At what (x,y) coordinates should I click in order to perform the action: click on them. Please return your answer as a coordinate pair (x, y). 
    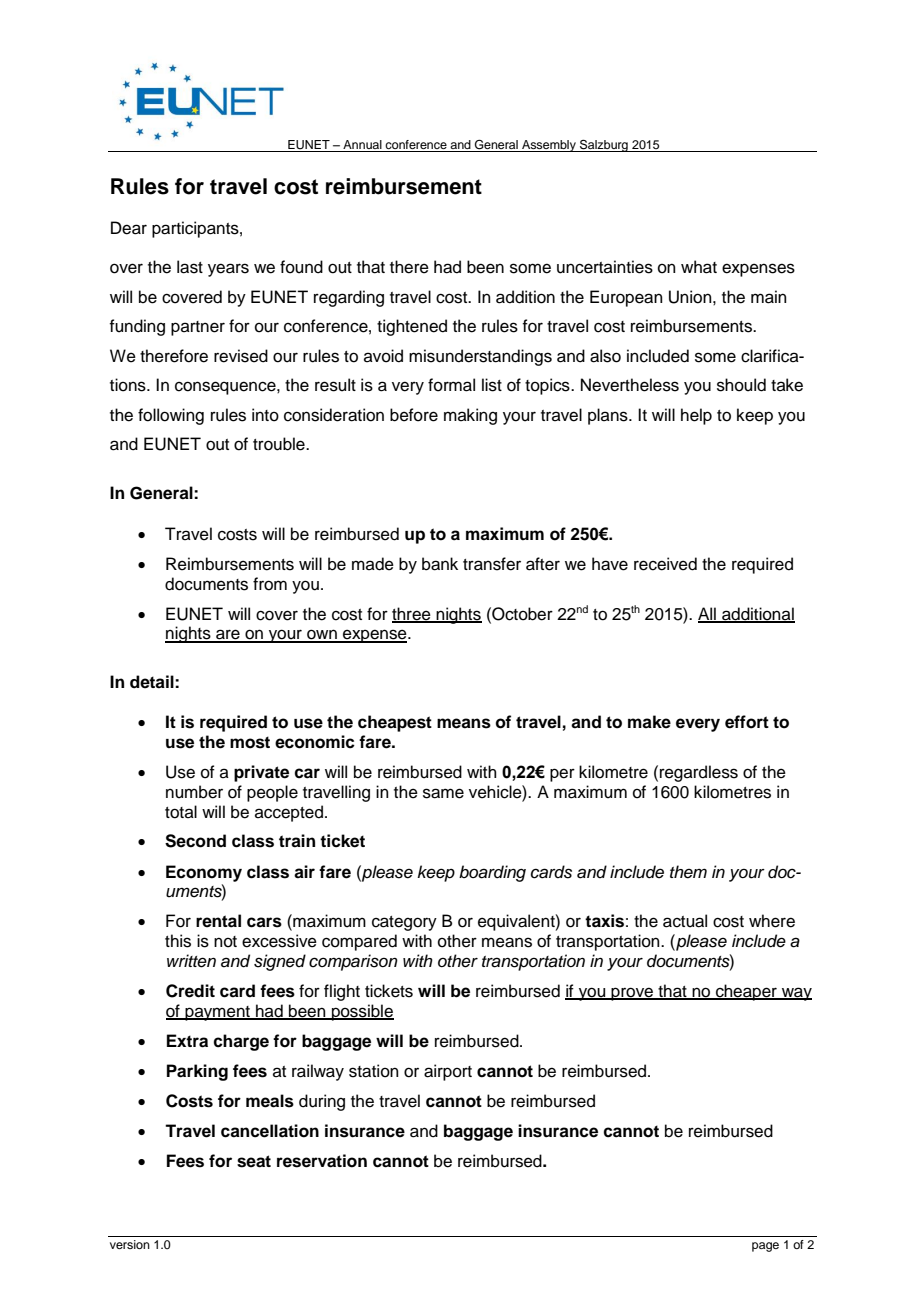
    Looking at the image, I should click on (688, 872).
